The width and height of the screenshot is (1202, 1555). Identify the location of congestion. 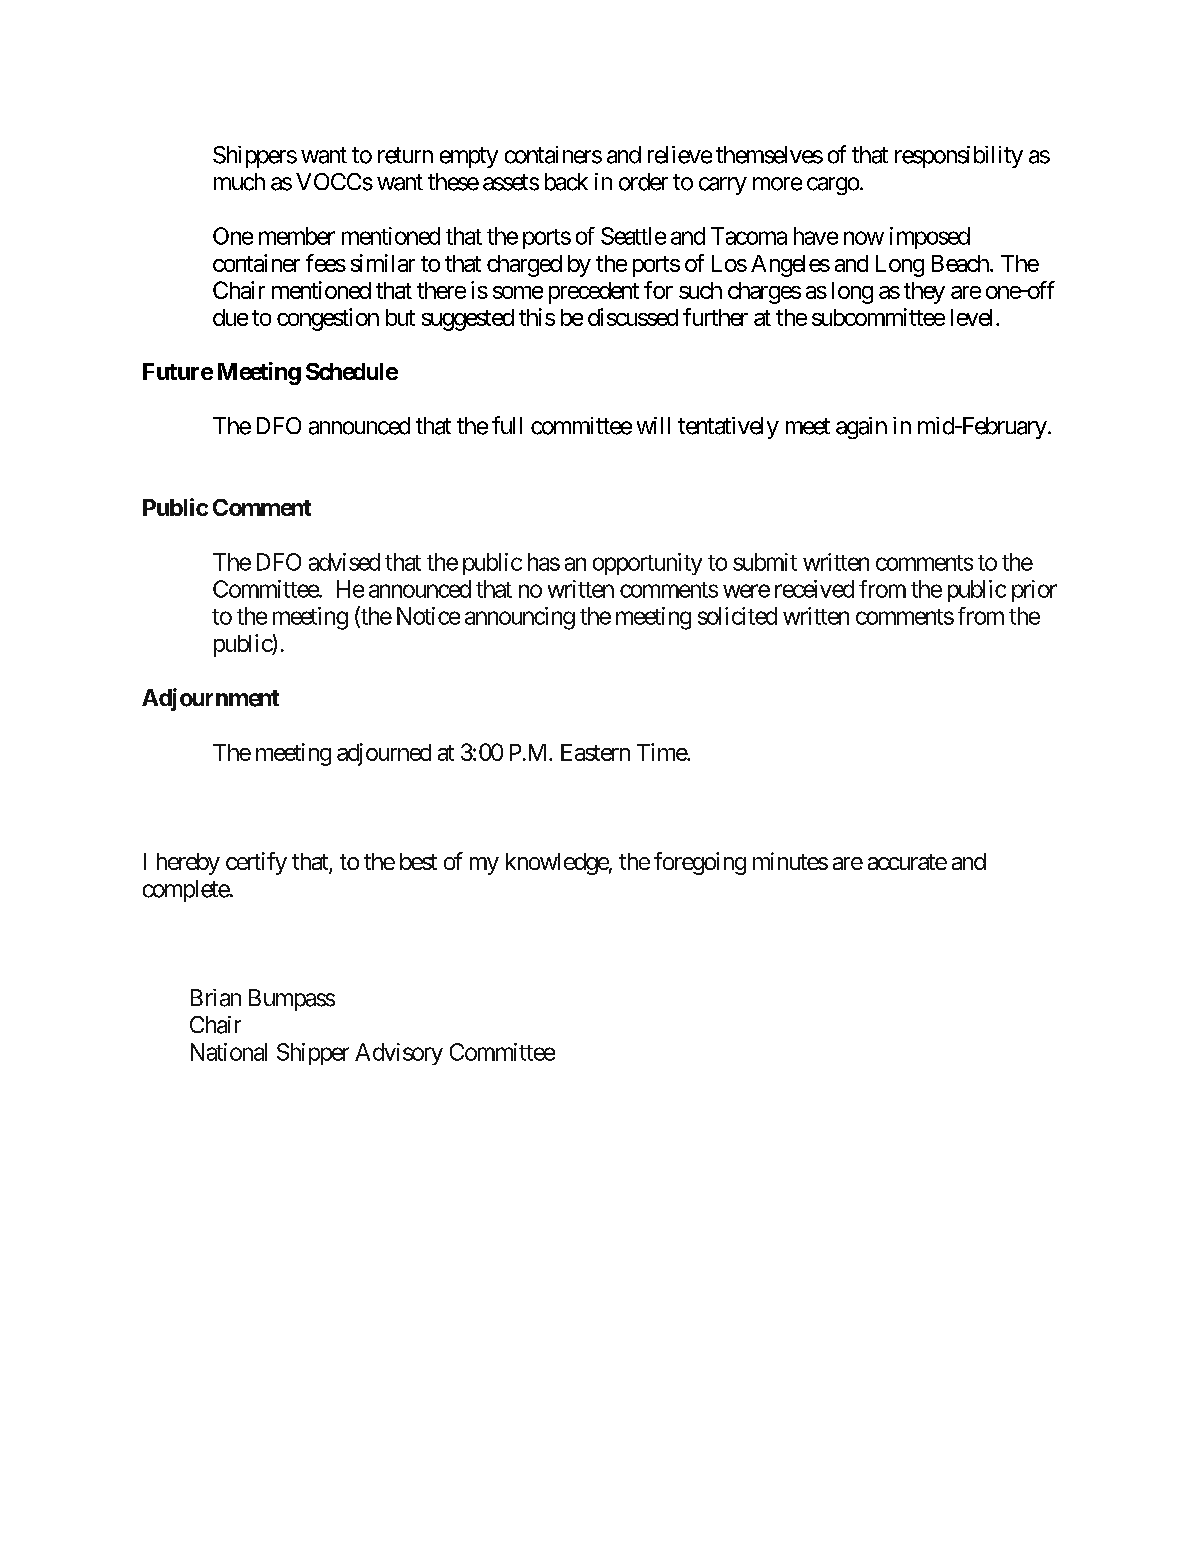
(328, 319).
